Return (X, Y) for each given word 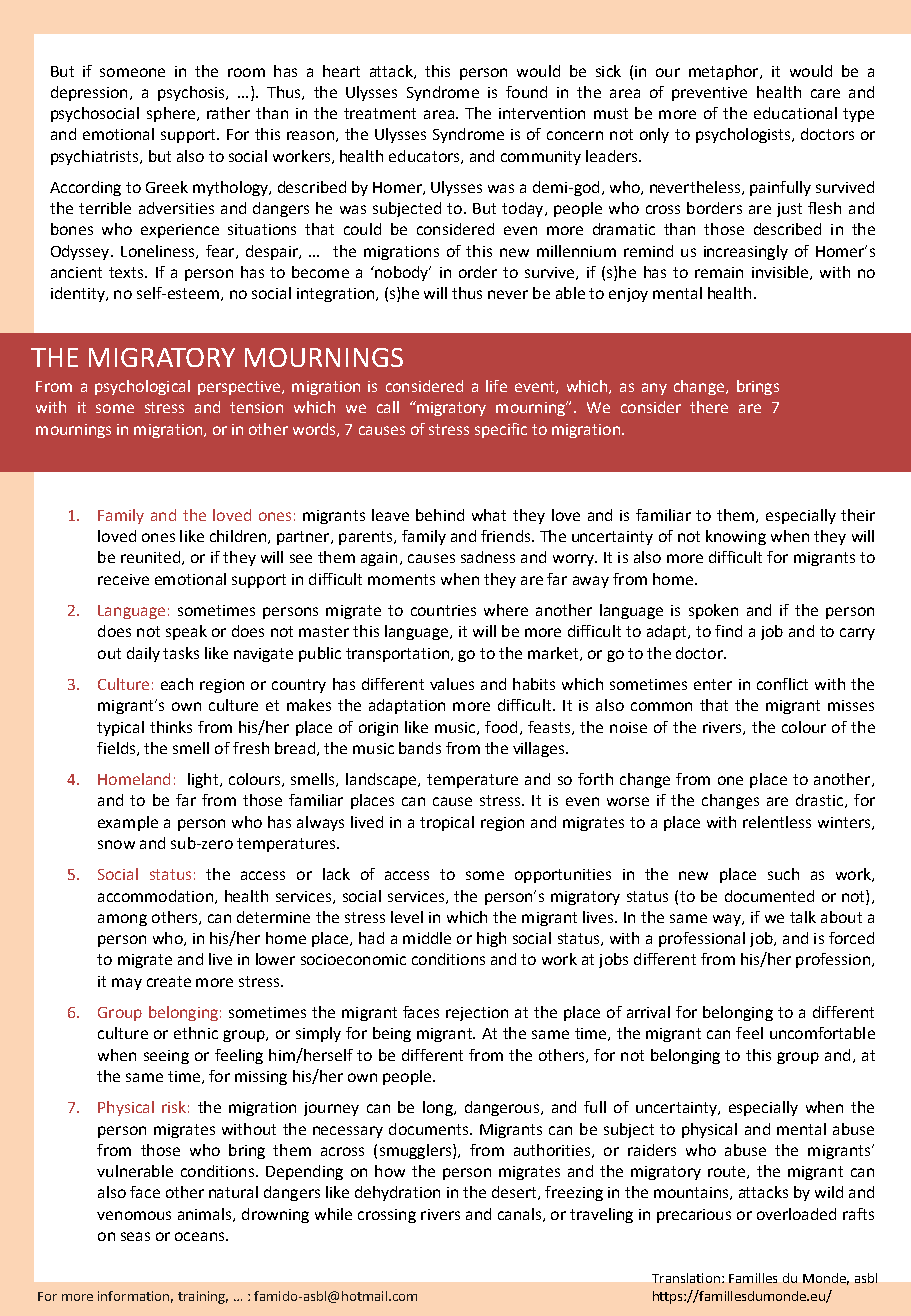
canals (519, 1214)
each (177, 684)
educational (795, 113)
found (526, 92)
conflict (782, 684)
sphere (171, 114)
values (452, 684)
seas (135, 1236)
